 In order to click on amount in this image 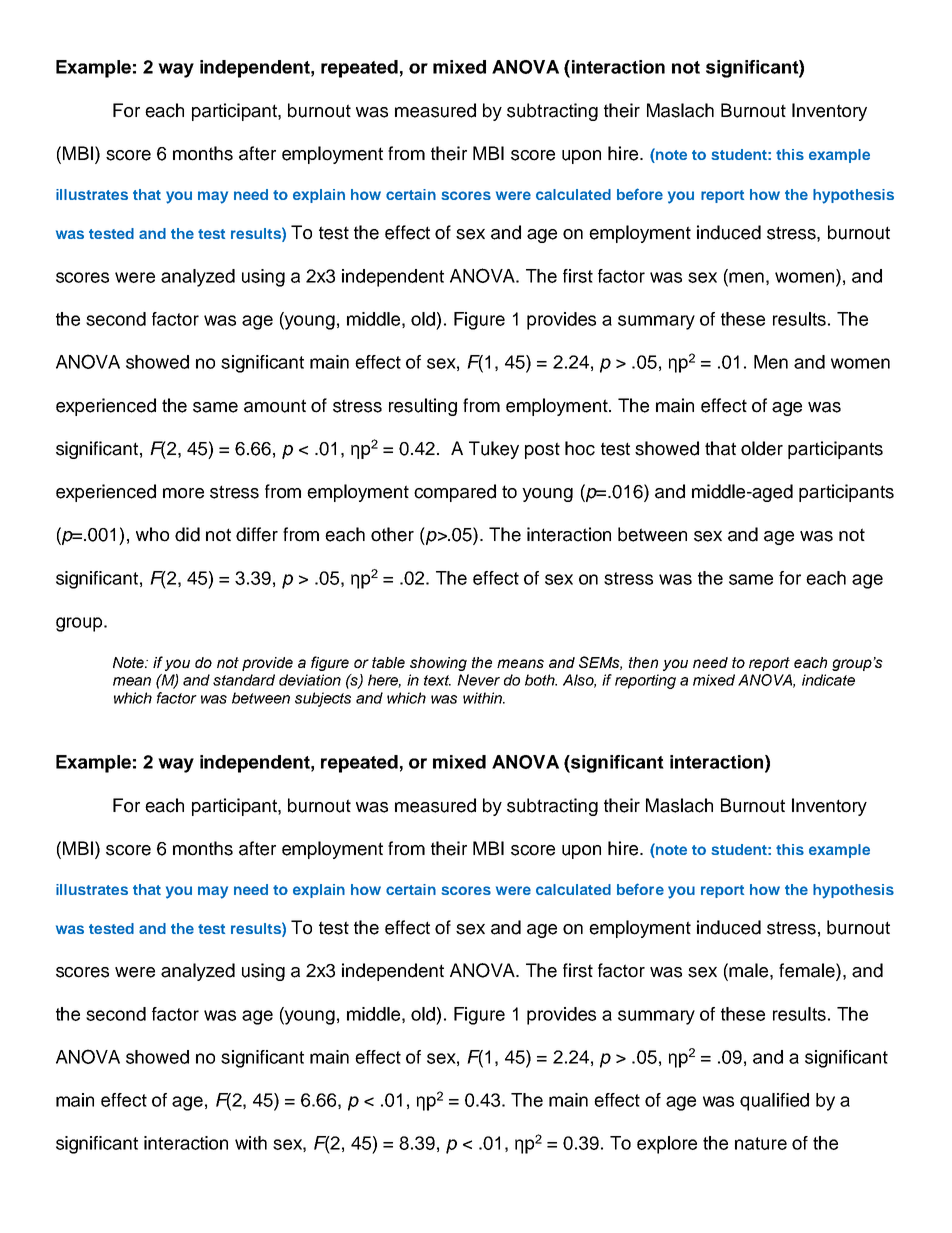, I will do `click(275, 406)`.
